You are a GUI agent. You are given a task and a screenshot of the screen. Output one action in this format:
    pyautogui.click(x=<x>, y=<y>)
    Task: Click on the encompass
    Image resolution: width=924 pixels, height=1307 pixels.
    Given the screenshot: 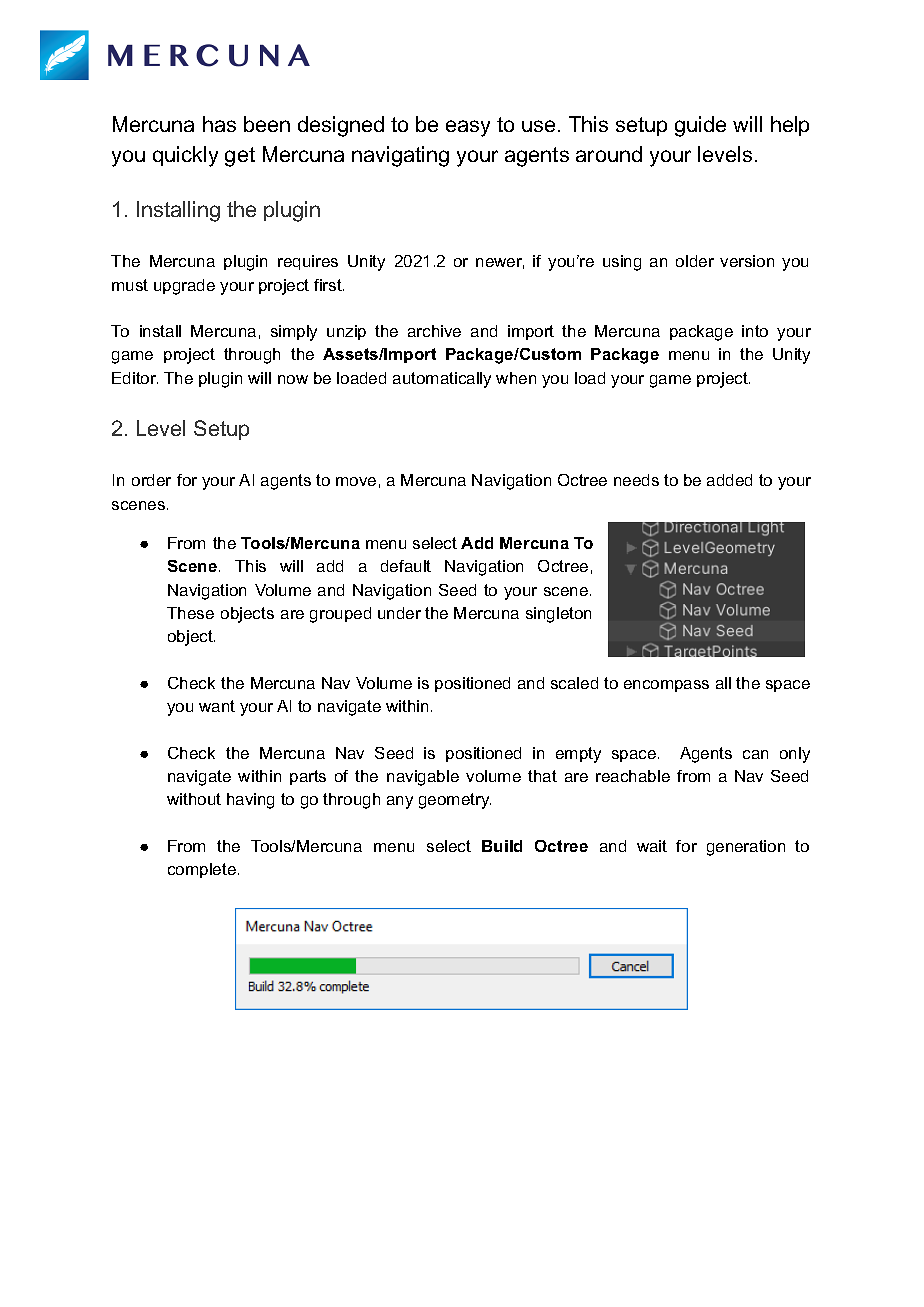 What is the action you would take?
    pyautogui.click(x=666, y=686)
